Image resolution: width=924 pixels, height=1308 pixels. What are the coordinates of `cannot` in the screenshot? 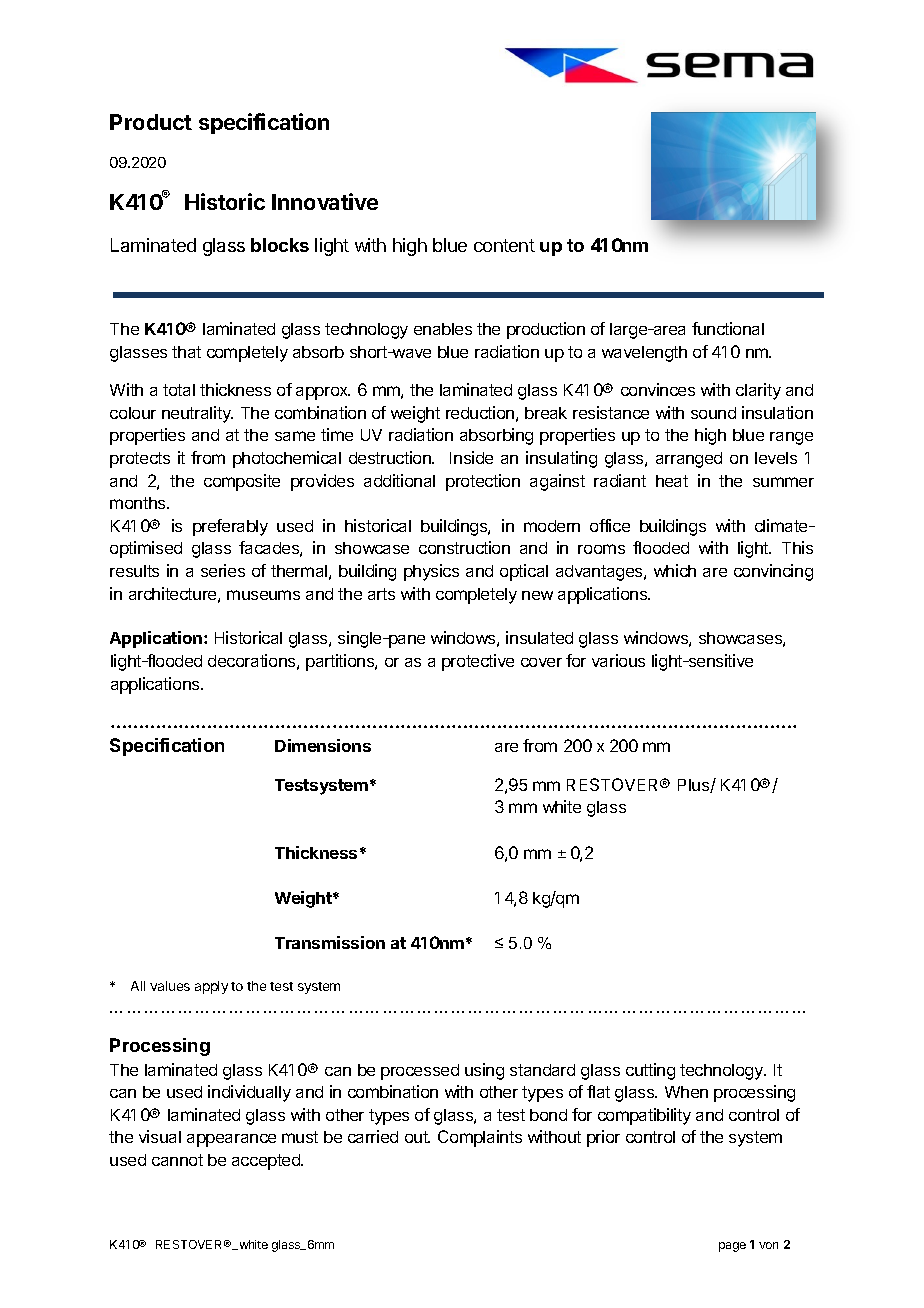 It's located at (177, 1160).
